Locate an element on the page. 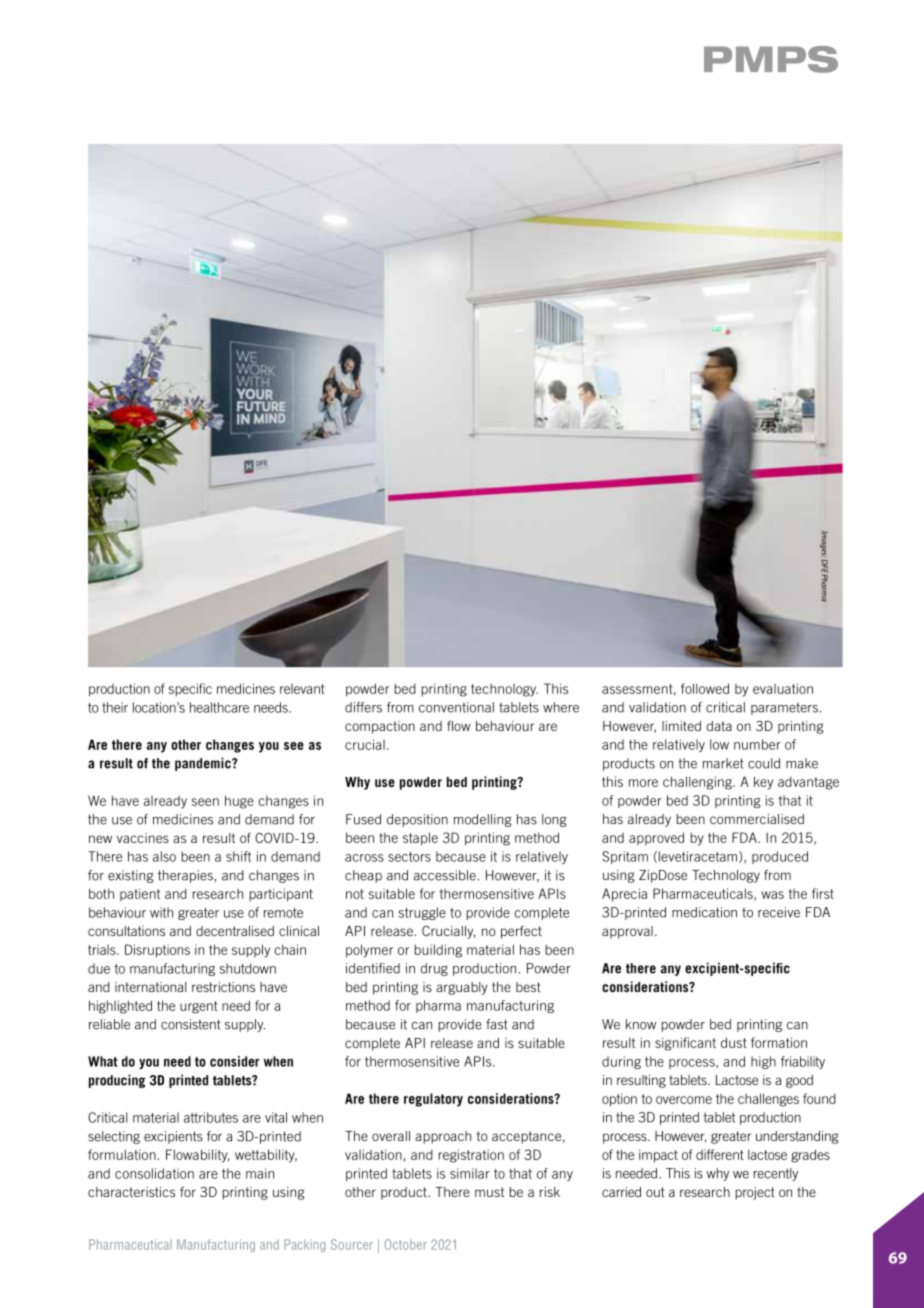 Image resolution: width=924 pixels, height=1308 pixels. parameters is located at coordinates (784, 708).
